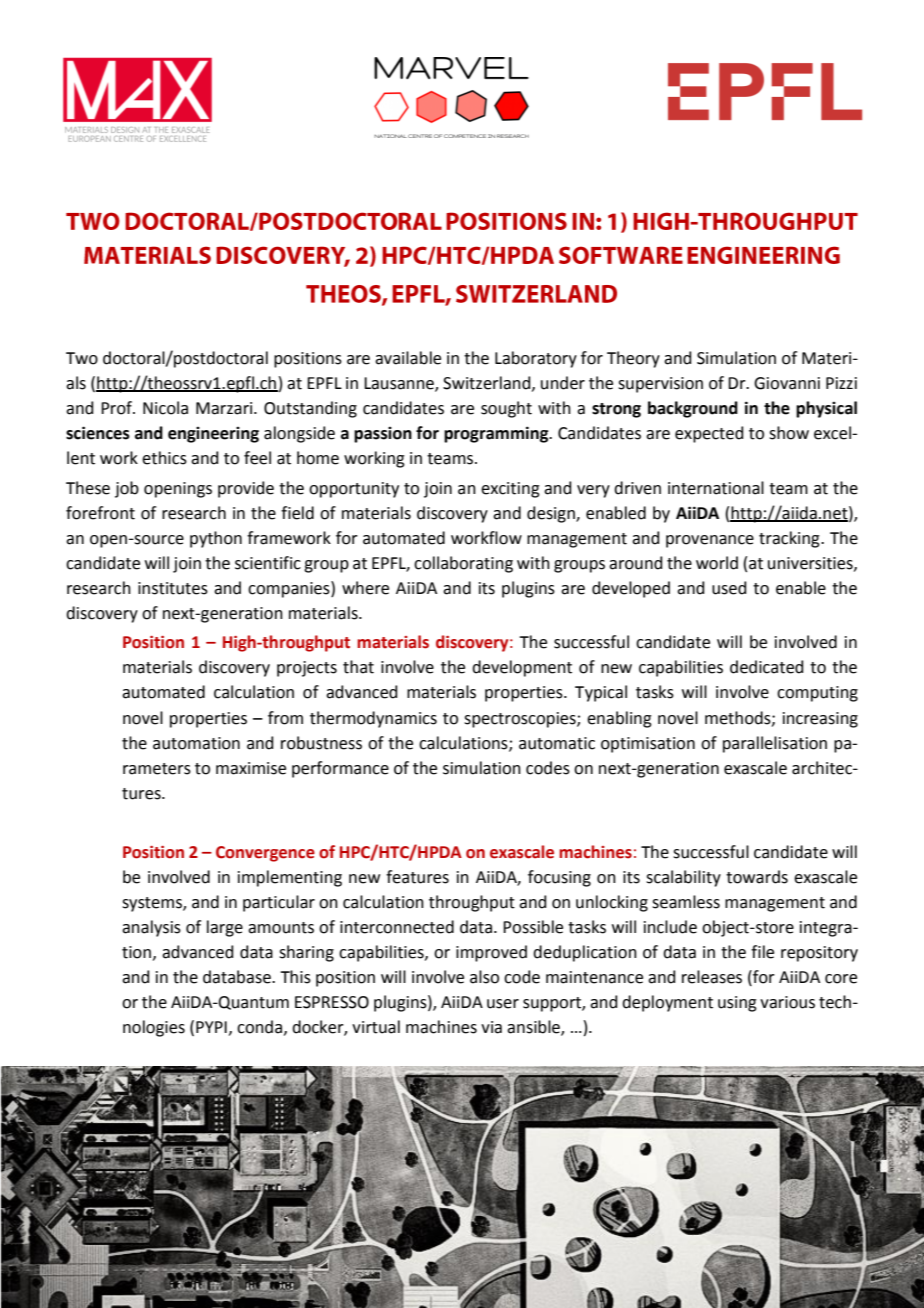  Describe the element at coordinates (488, 383) in the image. I see `Switzerland` at that location.
